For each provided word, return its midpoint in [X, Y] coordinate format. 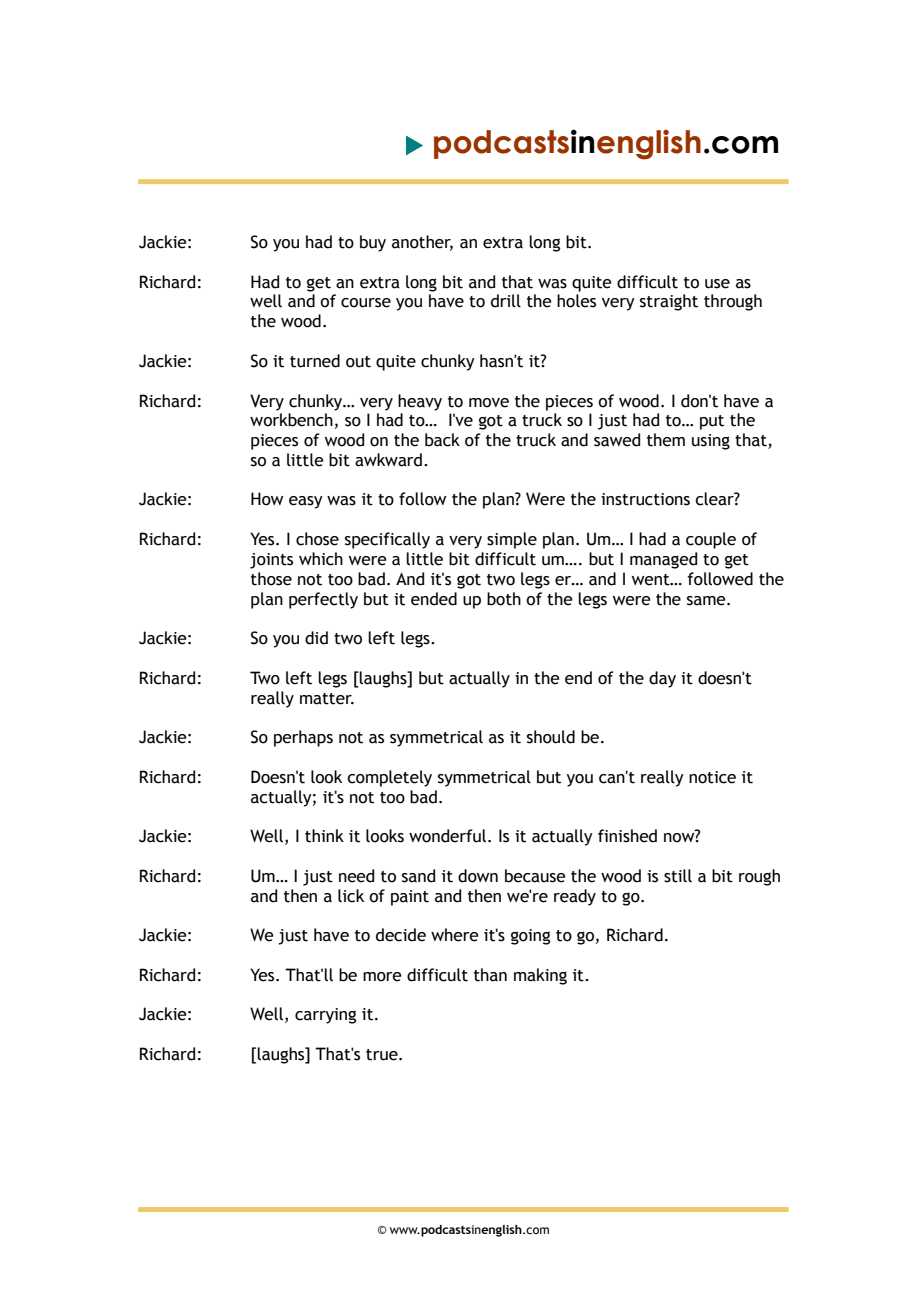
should [551, 737]
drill [506, 301]
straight [669, 302]
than [490, 975]
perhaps [303, 738]
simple [512, 540]
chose [317, 539]
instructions [645, 499]
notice [712, 777]
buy [373, 243]
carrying [325, 1016]
